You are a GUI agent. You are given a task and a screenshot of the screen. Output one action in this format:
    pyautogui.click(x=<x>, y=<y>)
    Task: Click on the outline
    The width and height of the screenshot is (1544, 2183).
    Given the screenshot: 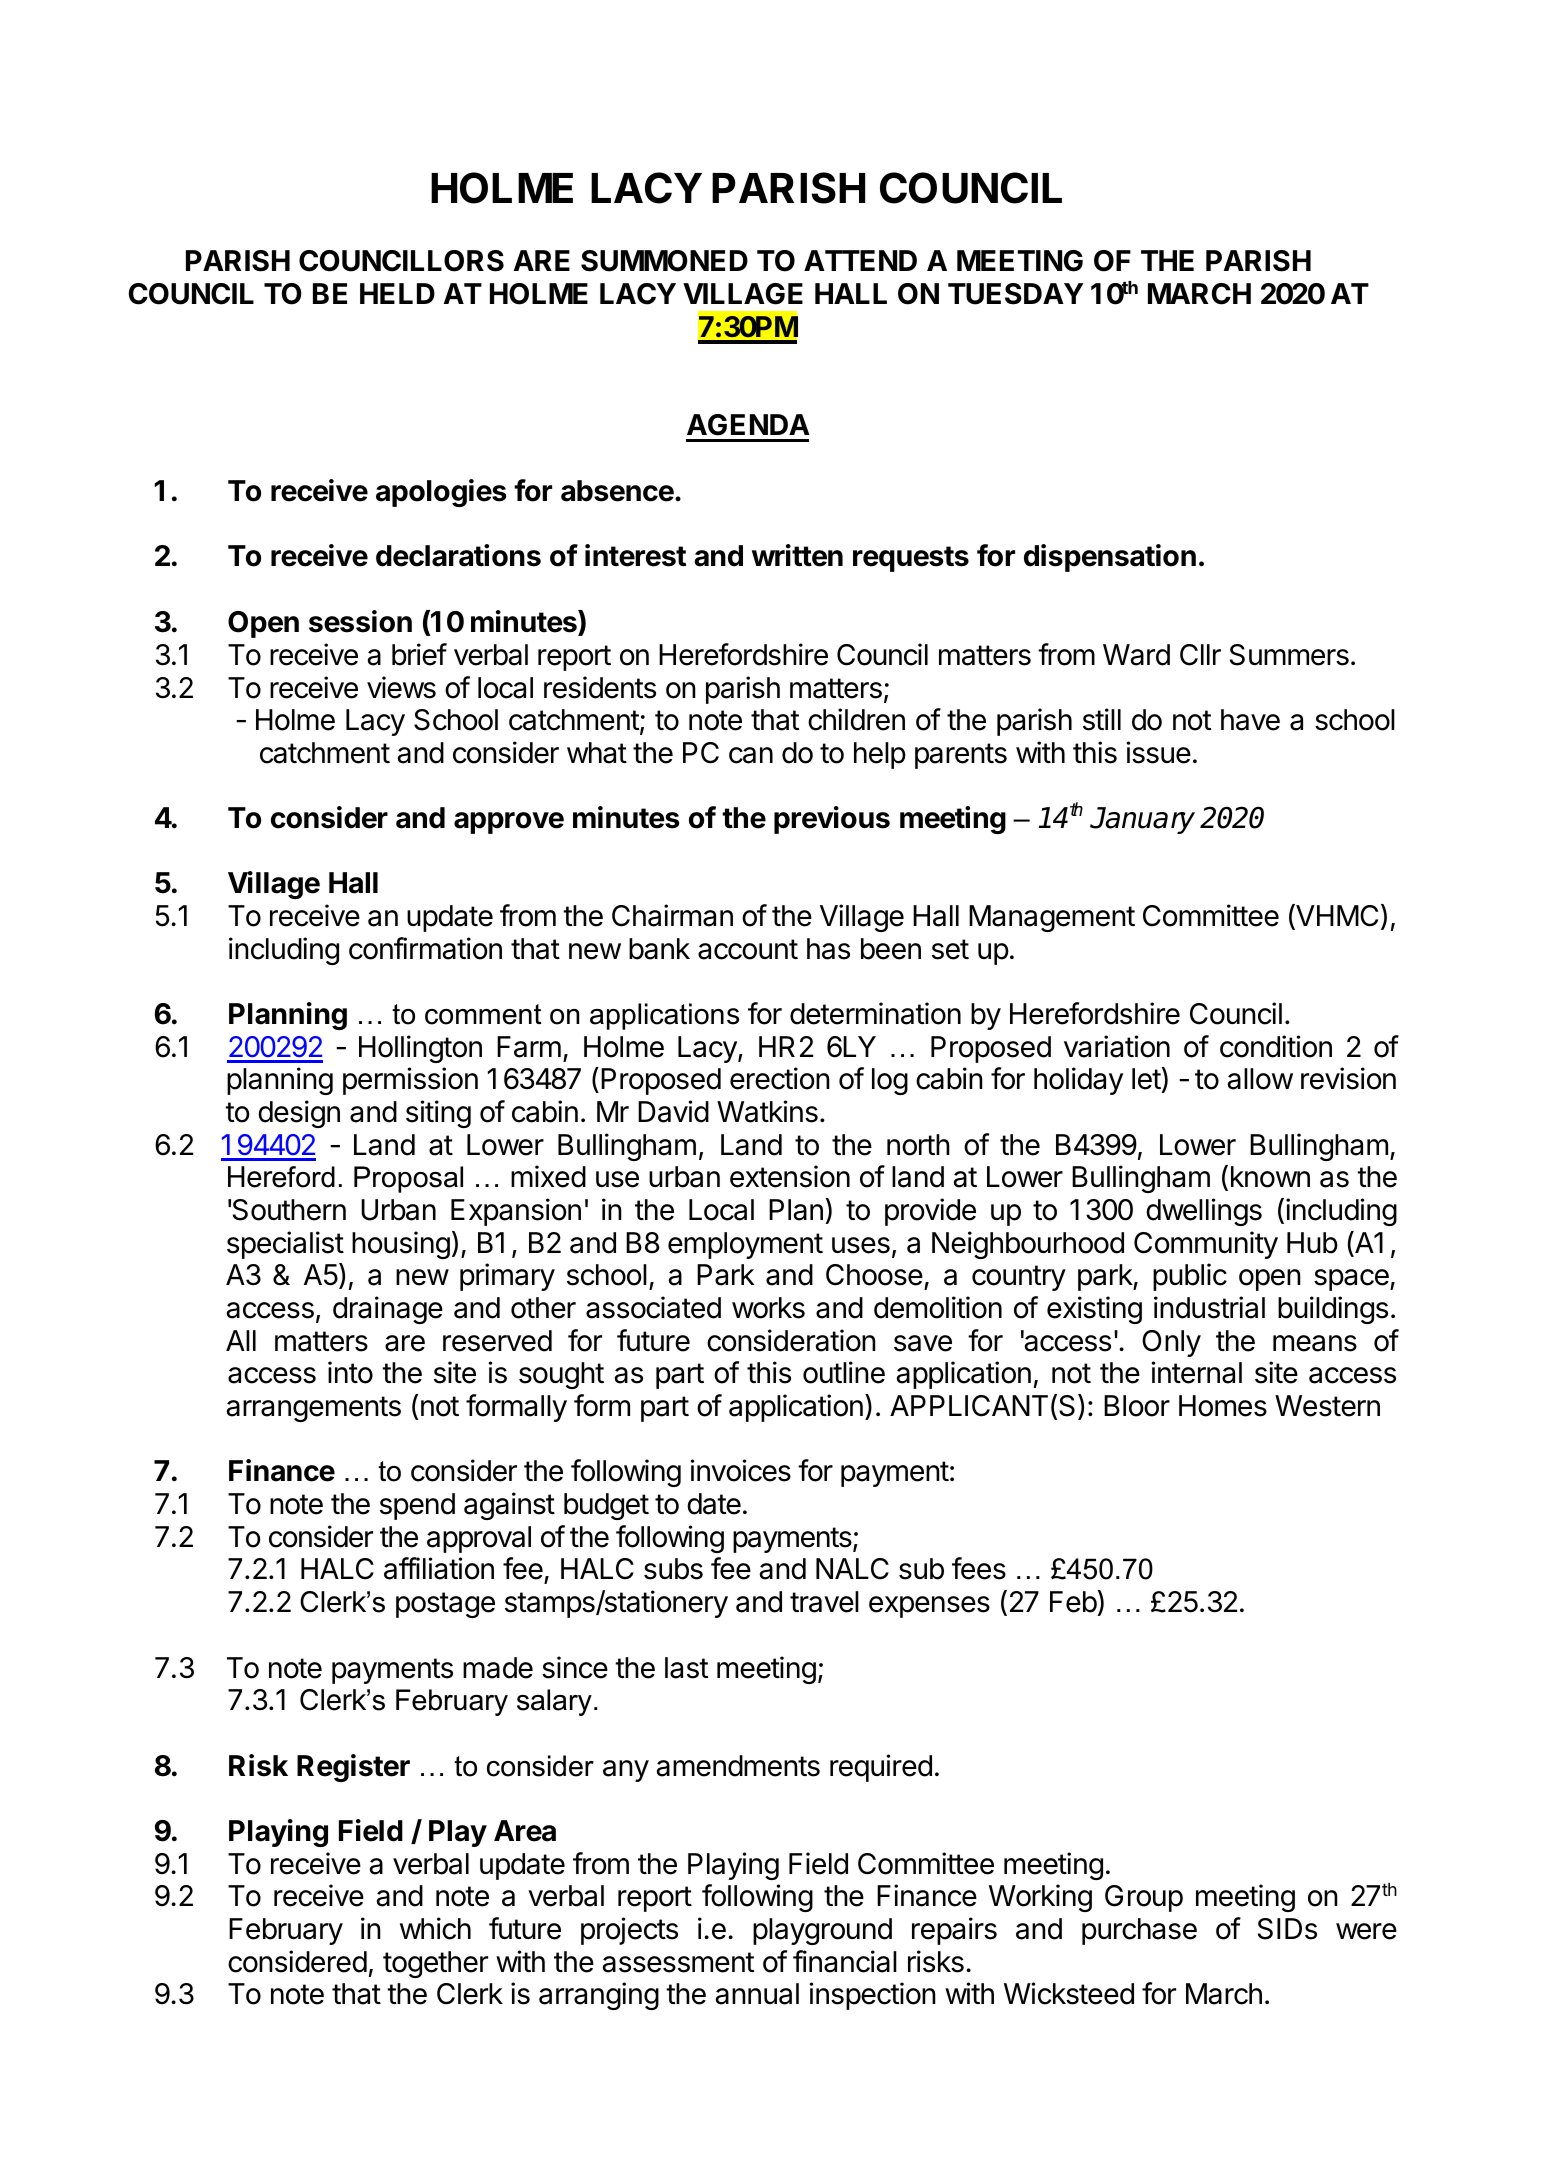 What is the action you would take?
    pyautogui.click(x=844, y=1372)
